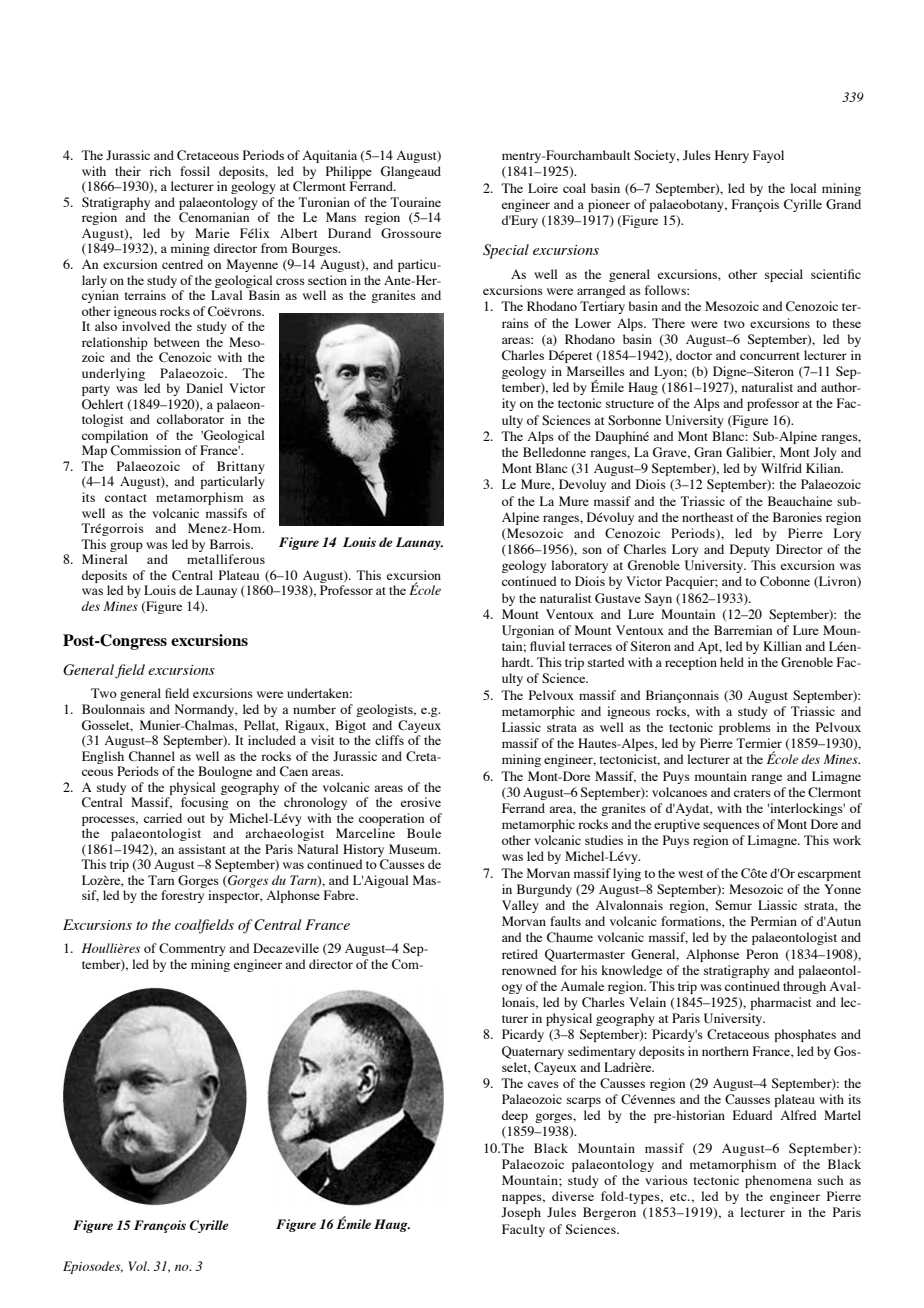 The height and width of the document is (1308, 924). Describe the element at coordinates (205, 710) in the document. I see `Normandy` at that location.
